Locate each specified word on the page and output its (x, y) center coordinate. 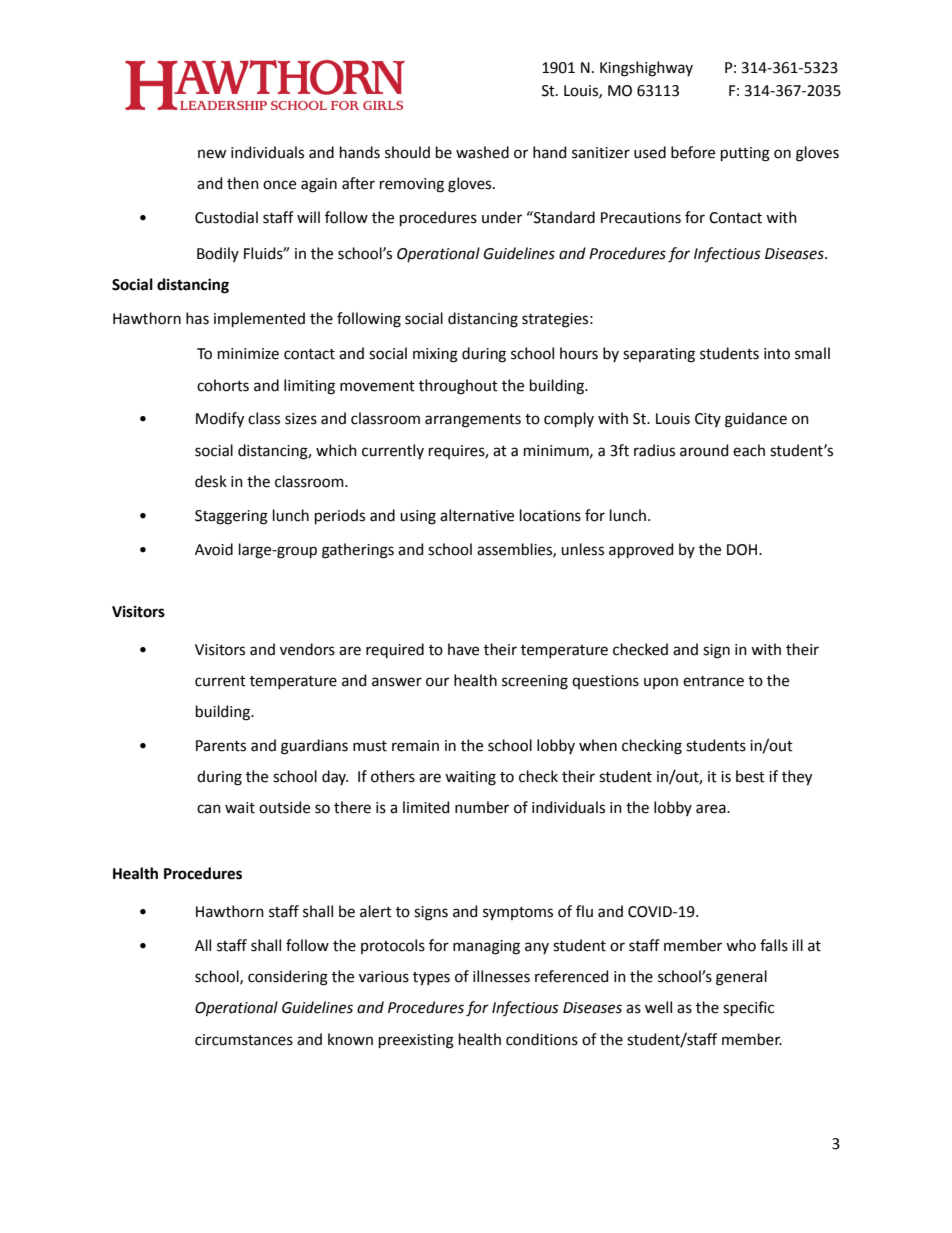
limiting (309, 387)
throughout (458, 387)
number (482, 807)
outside (284, 807)
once (279, 185)
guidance (756, 420)
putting (745, 154)
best (750, 776)
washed (482, 152)
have (463, 649)
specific (748, 1008)
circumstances (244, 1040)
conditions (542, 1039)
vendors (307, 649)
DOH (742, 550)
